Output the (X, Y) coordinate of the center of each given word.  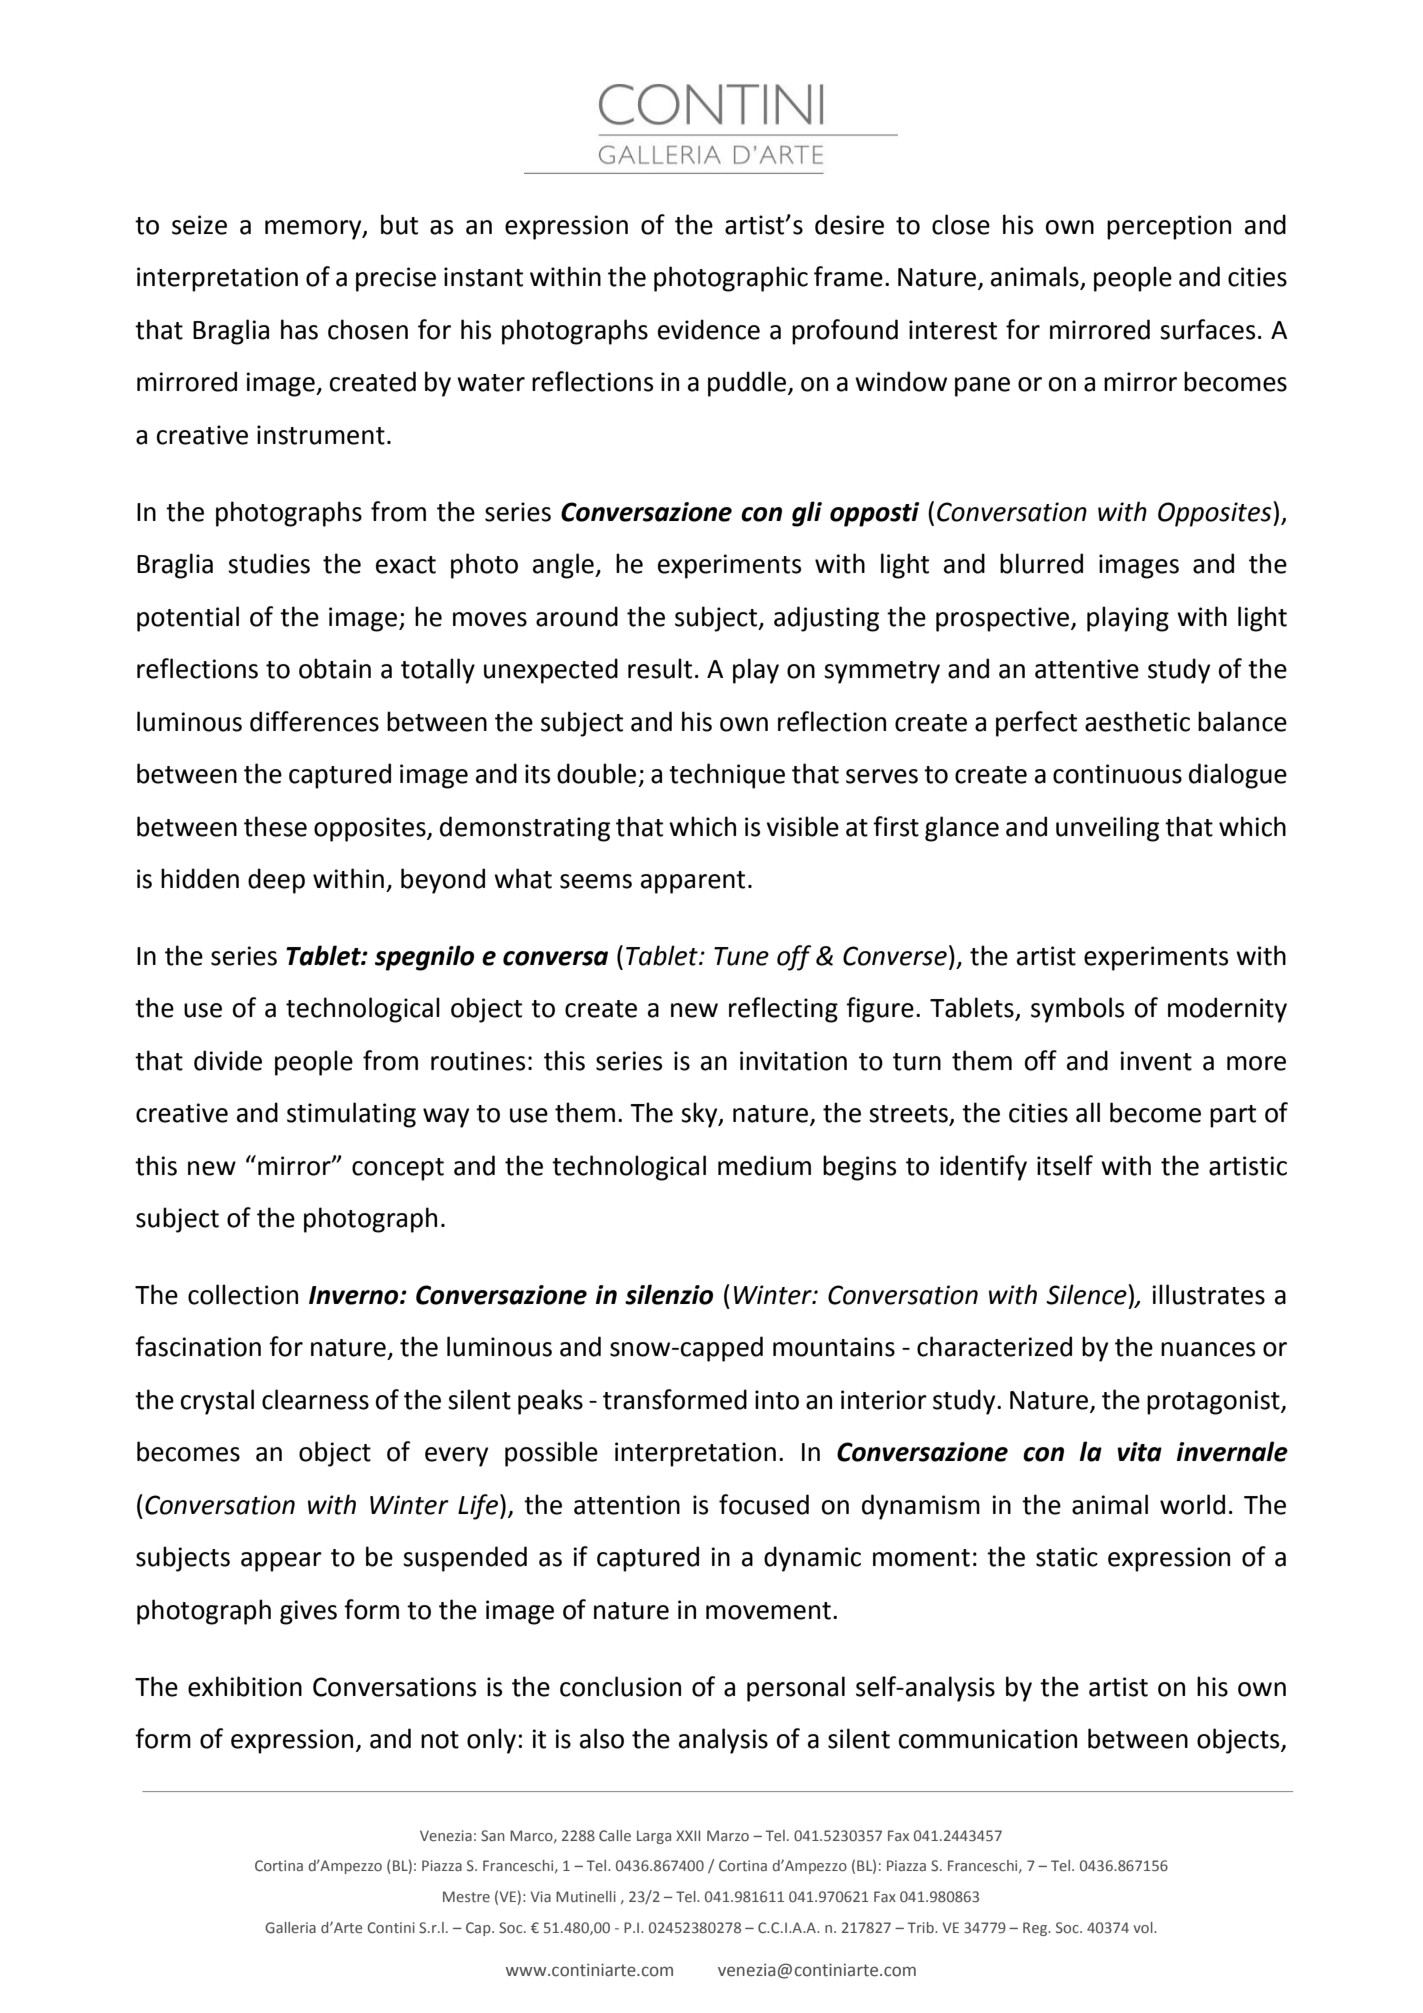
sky (700, 1115)
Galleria (290, 1927)
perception (1169, 227)
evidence (709, 329)
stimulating (351, 1115)
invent (1156, 1061)
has (299, 329)
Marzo (728, 1835)
